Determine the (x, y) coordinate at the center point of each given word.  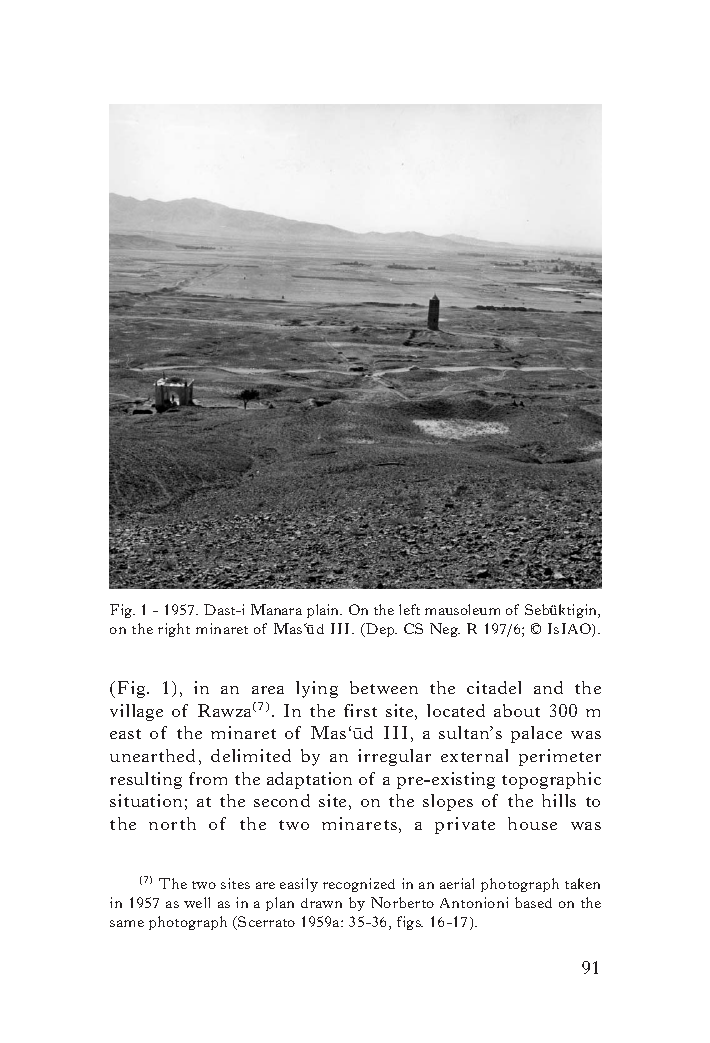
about (517, 710)
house (532, 823)
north (172, 823)
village (136, 712)
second (282, 800)
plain (324, 611)
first (360, 710)
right (174, 630)
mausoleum (462, 609)
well (197, 902)
